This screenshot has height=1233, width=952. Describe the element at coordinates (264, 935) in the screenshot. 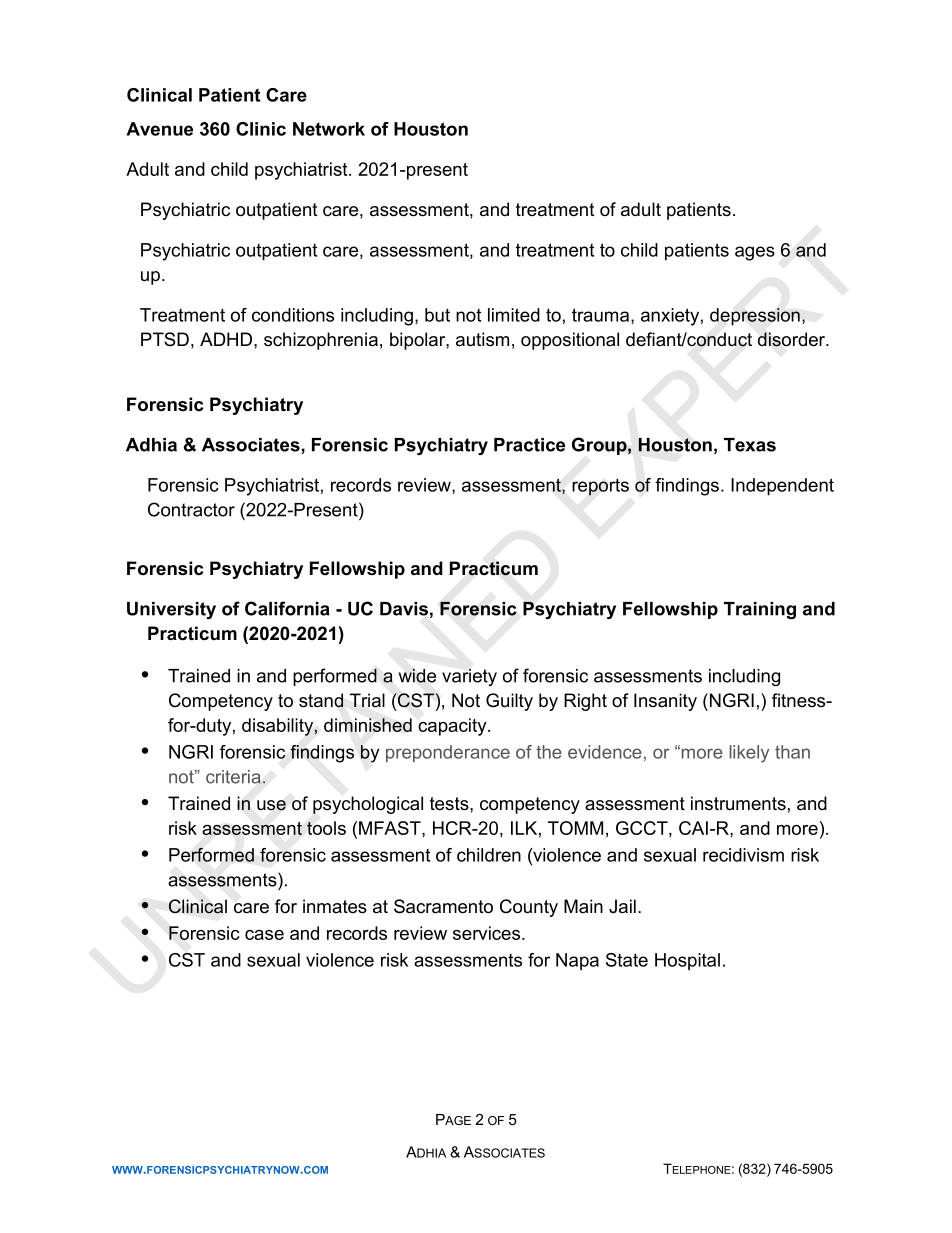

I see `case` at that location.
